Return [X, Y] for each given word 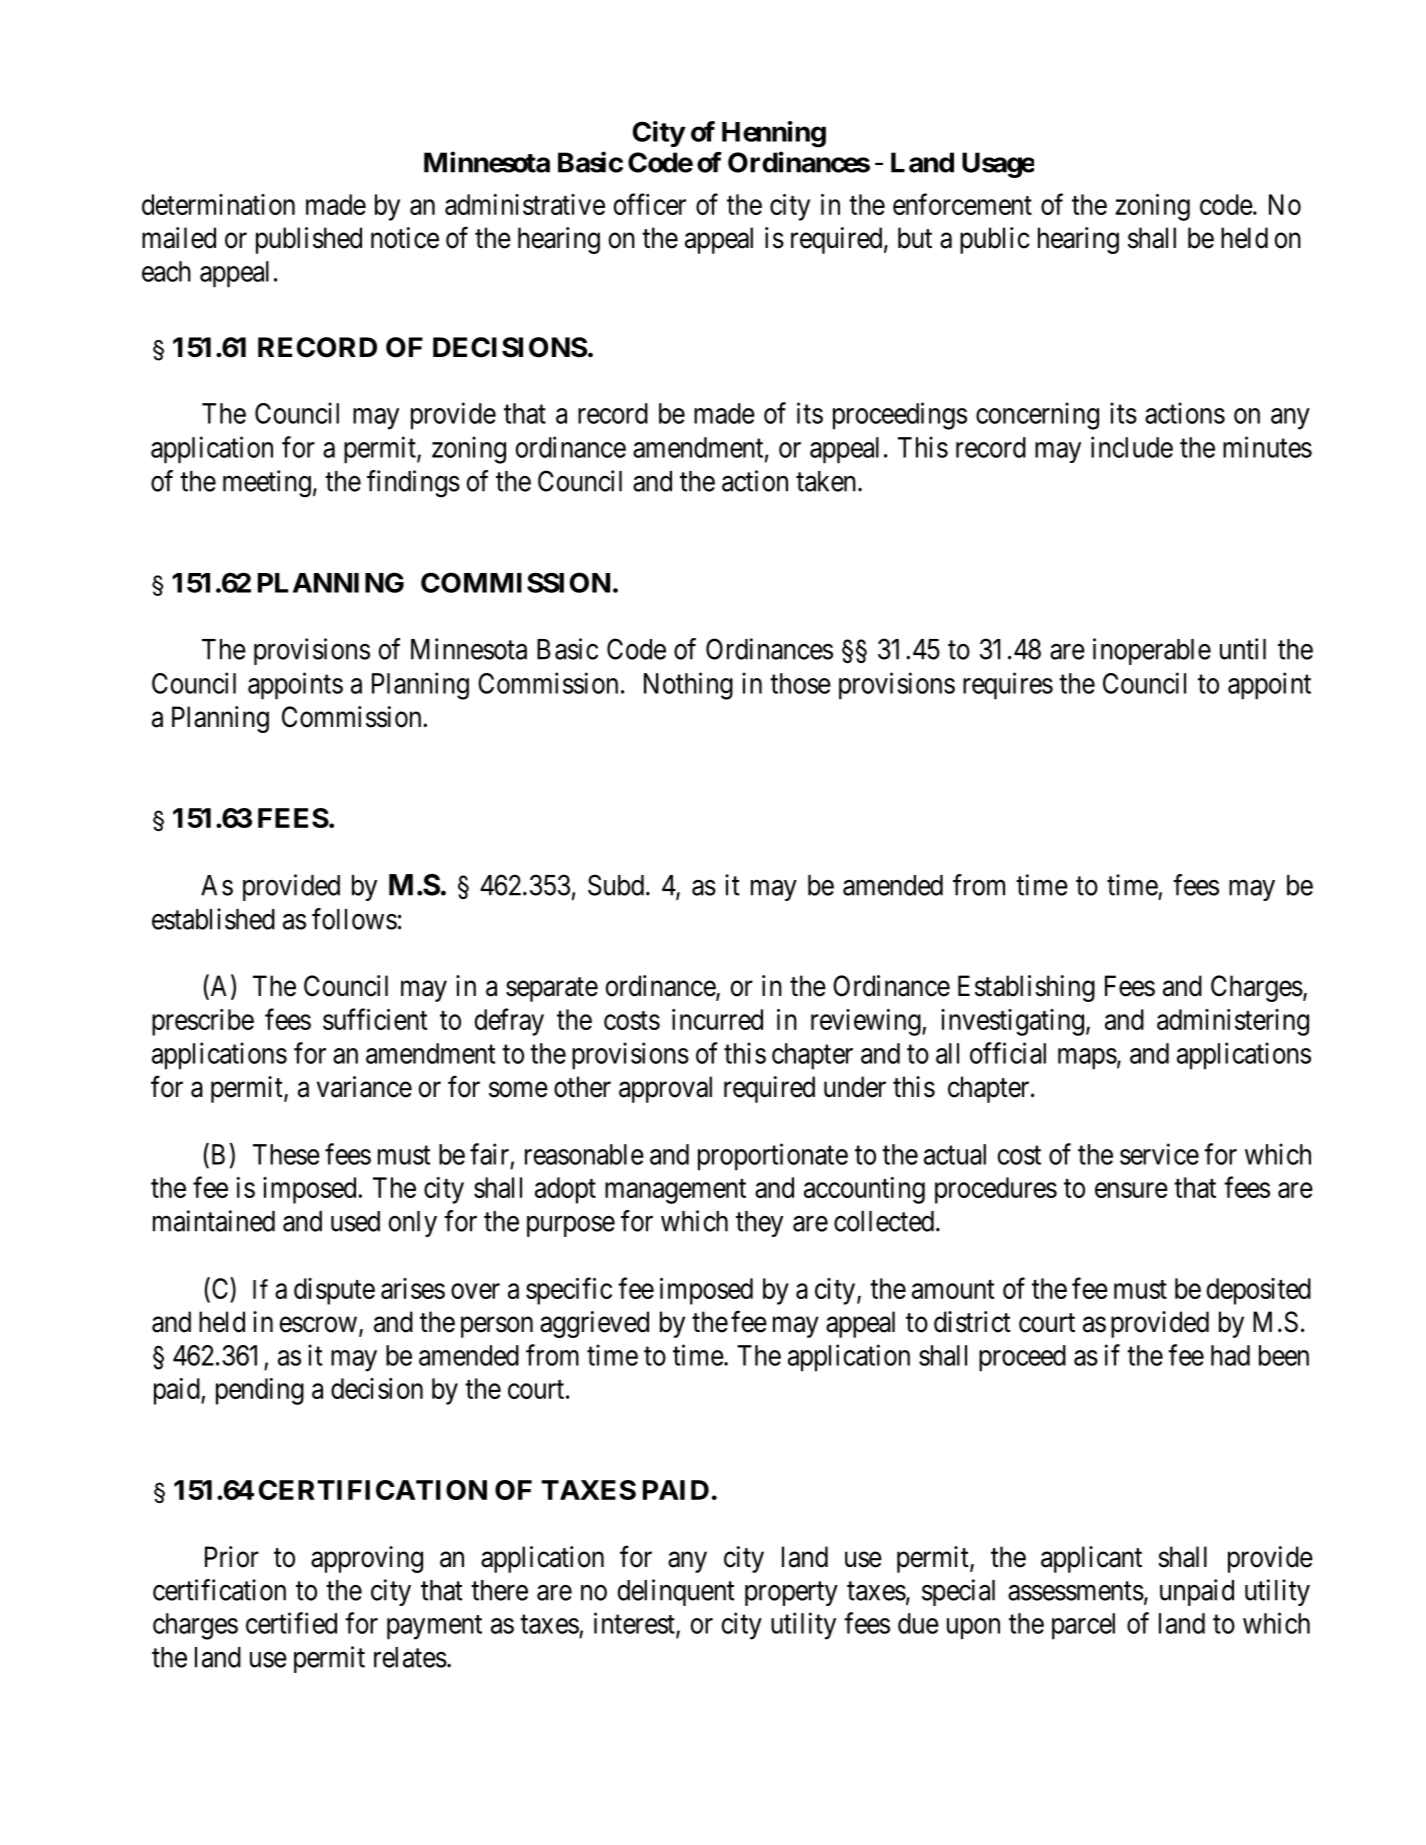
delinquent [676, 1592]
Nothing [688, 686]
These [286, 1154]
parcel [1083, 1626]
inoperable [1152, 651]
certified [291, 1623]
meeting [267, 484]
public [995, 240]
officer [650, 204]
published [309, 240]
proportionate [773, 1157]
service [1159, 1154]
